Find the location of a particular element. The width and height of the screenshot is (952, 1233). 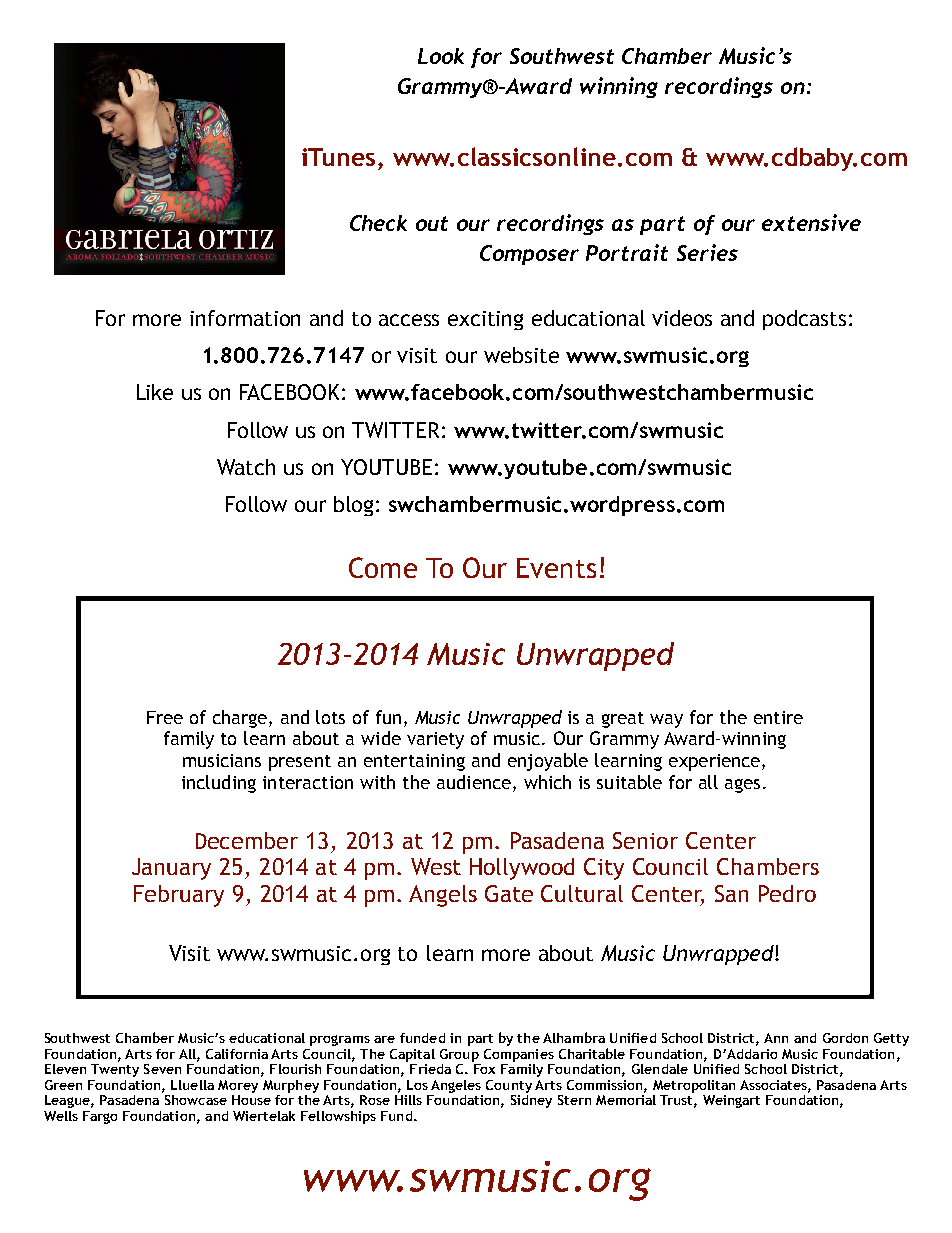

Look is located at coordinates (441, 56).
